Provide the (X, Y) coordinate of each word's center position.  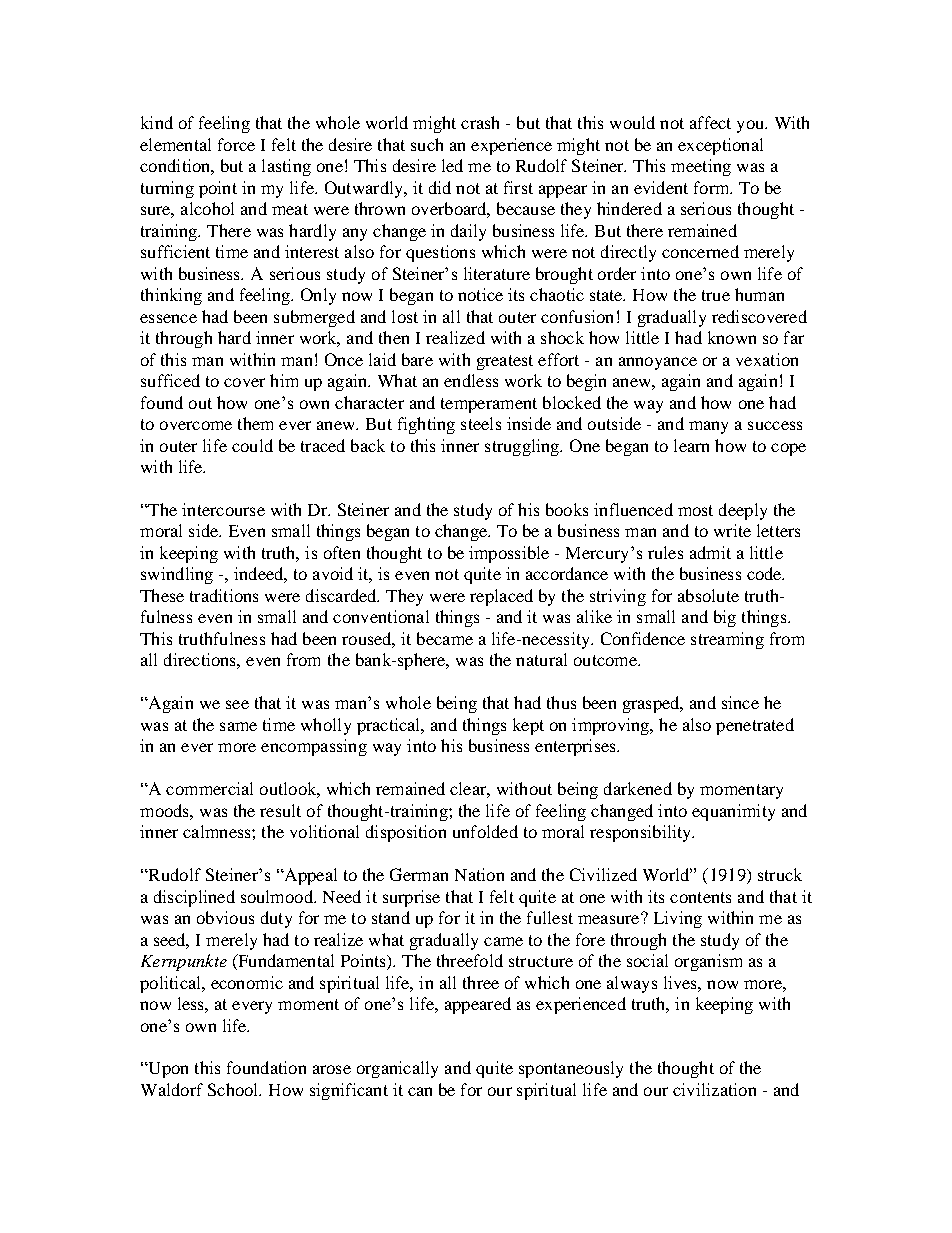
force (236, 144)
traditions (224, 595)
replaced (501, 597)
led (452, 165)
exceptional (720, 146)
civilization (714, 1089)
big (725, 618)
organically (397, 1069)
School (234, 1089)
